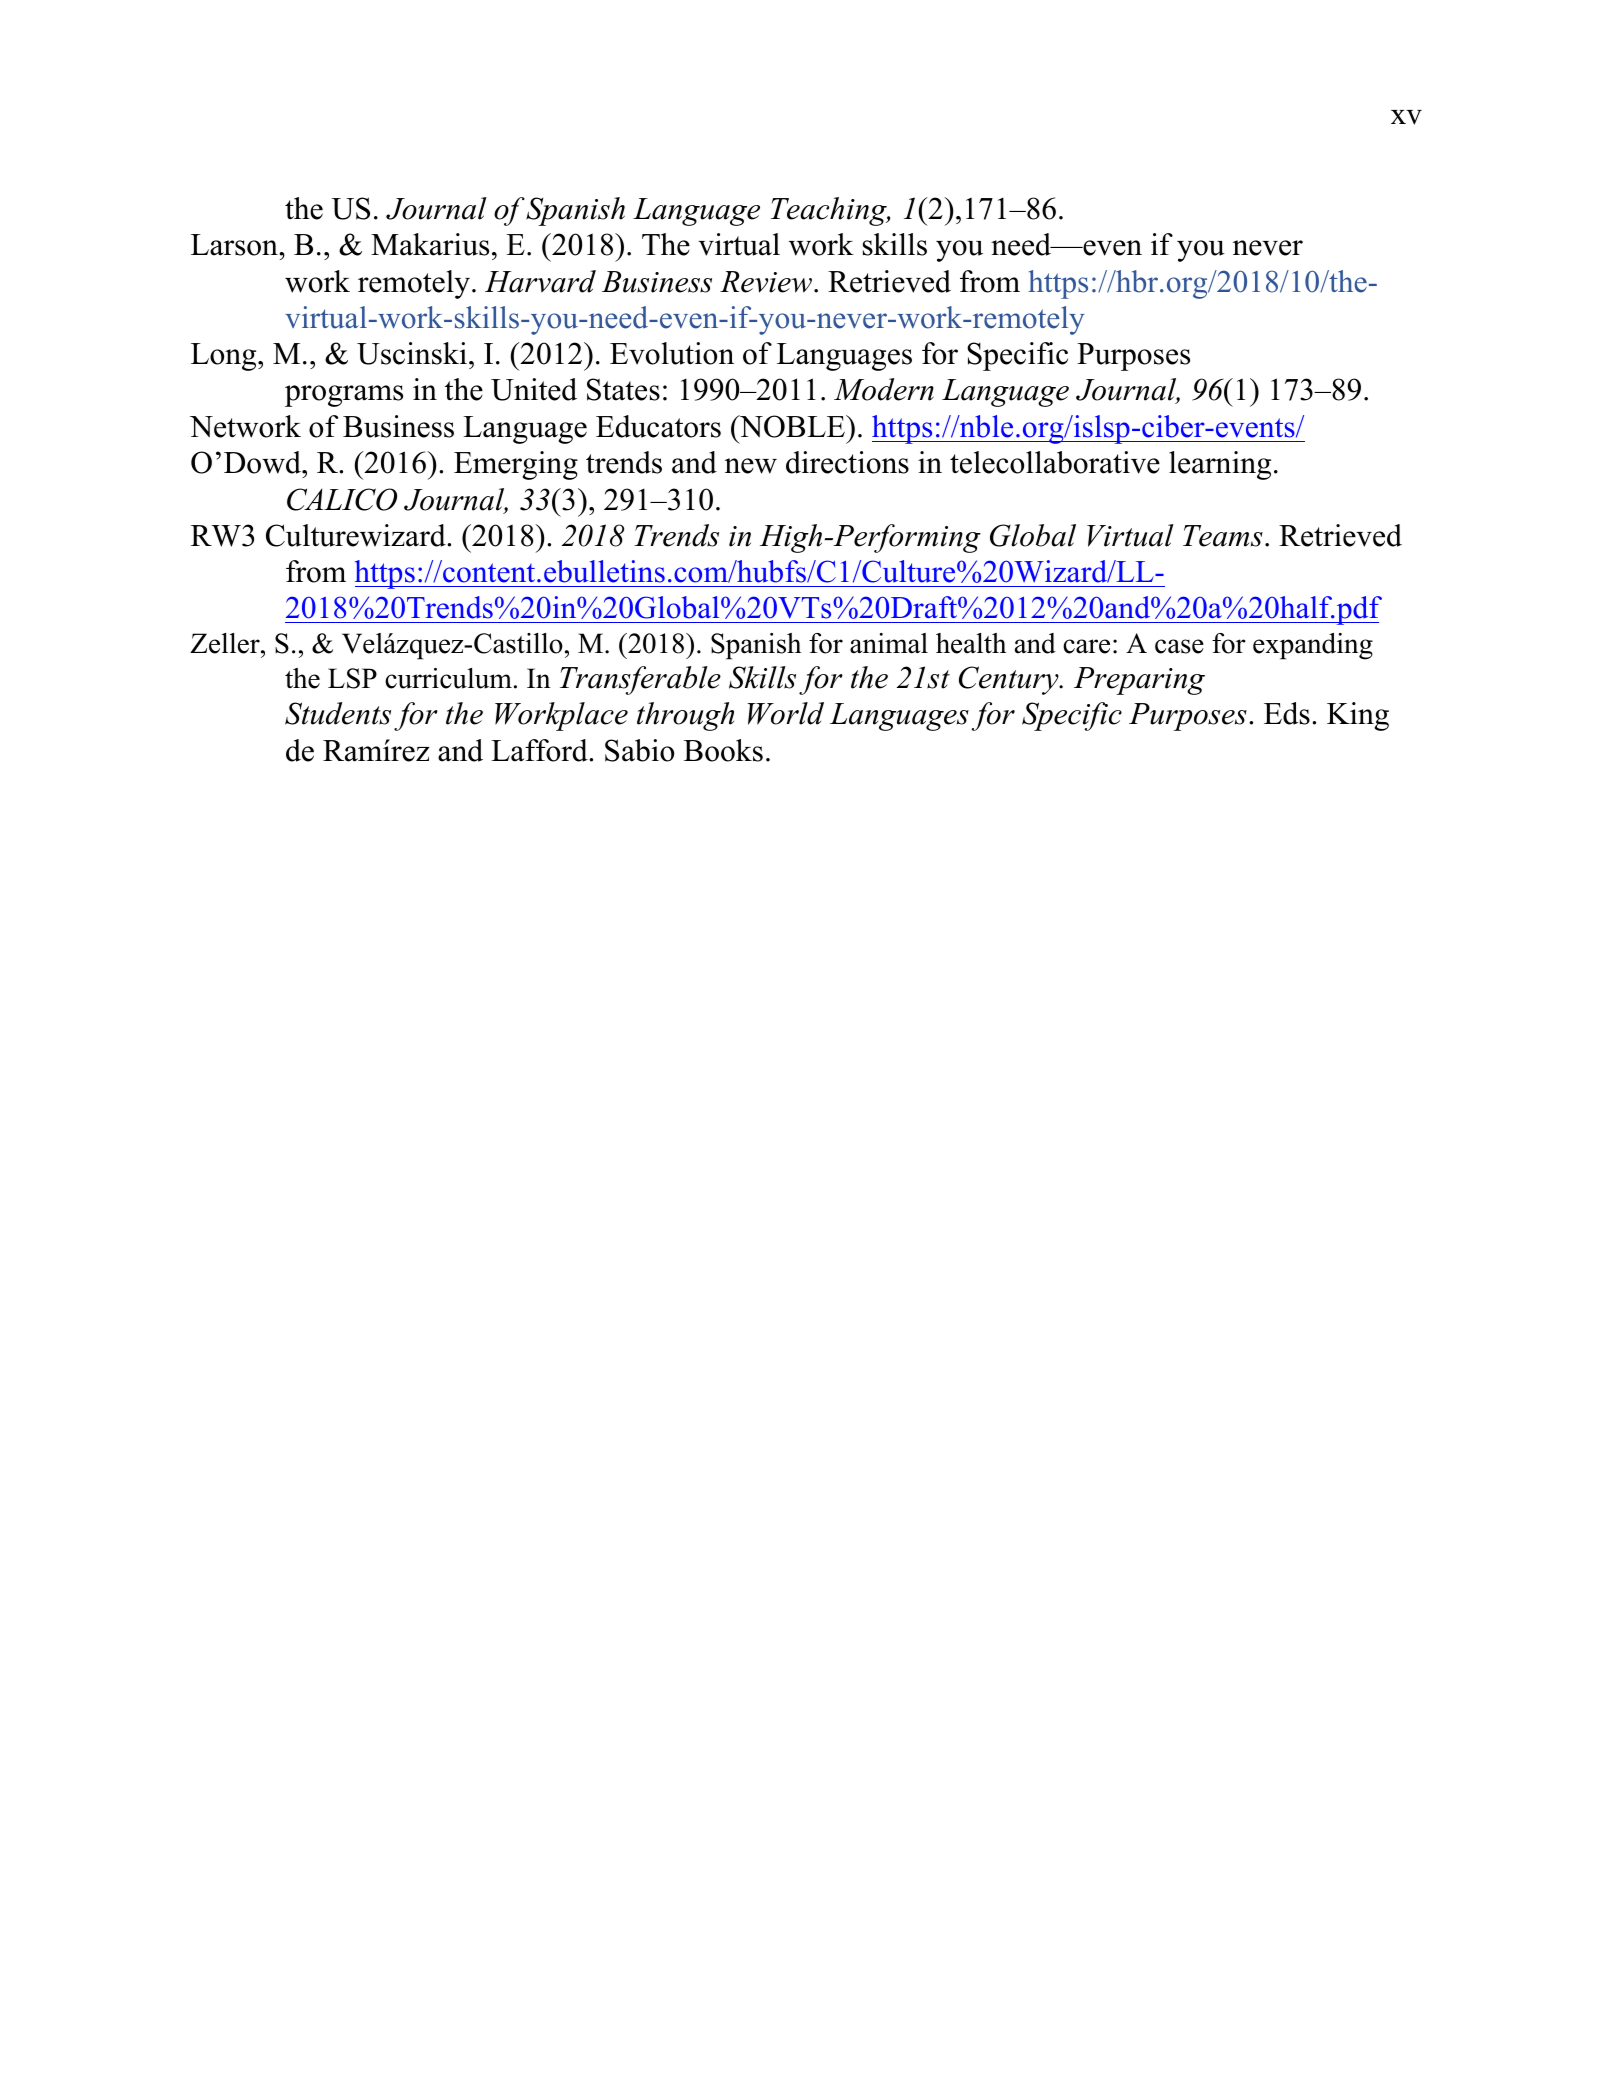 Image resolution: width=1611 pixels, height=2085 pixels. What do you see at coordinates (767, 282) in the page?
I see `Review` at bounding box center [767, 282].
